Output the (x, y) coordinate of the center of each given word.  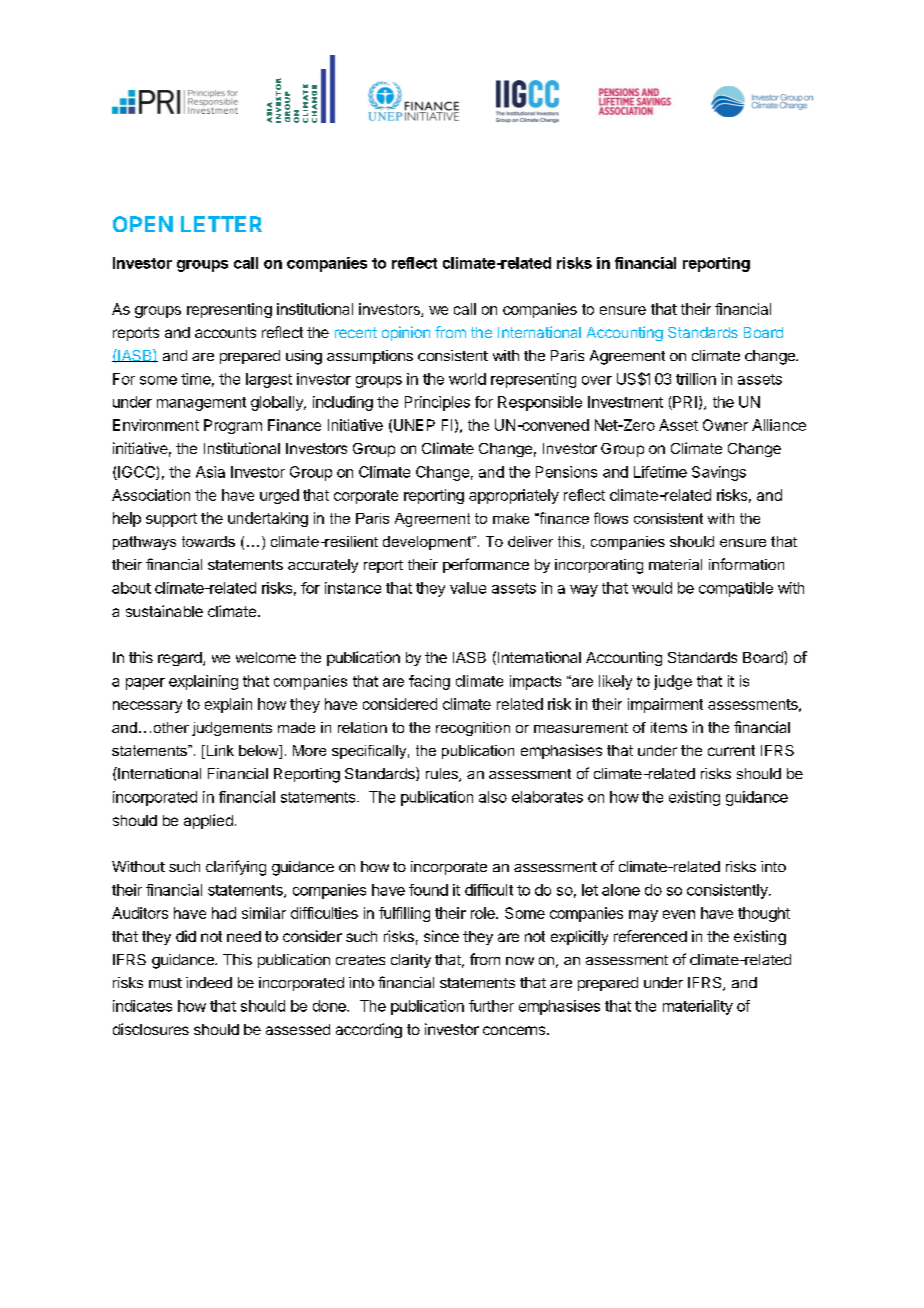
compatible (736, 589)
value (468, 588)
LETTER (221, 224)
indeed (209, 982)
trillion (696, 379)
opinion (406, 333)
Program (233, 426)
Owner (725, 425)
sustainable (164, 611)
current (731, 750)
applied (208, 821)
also (493, 797)
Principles (437, 403)
